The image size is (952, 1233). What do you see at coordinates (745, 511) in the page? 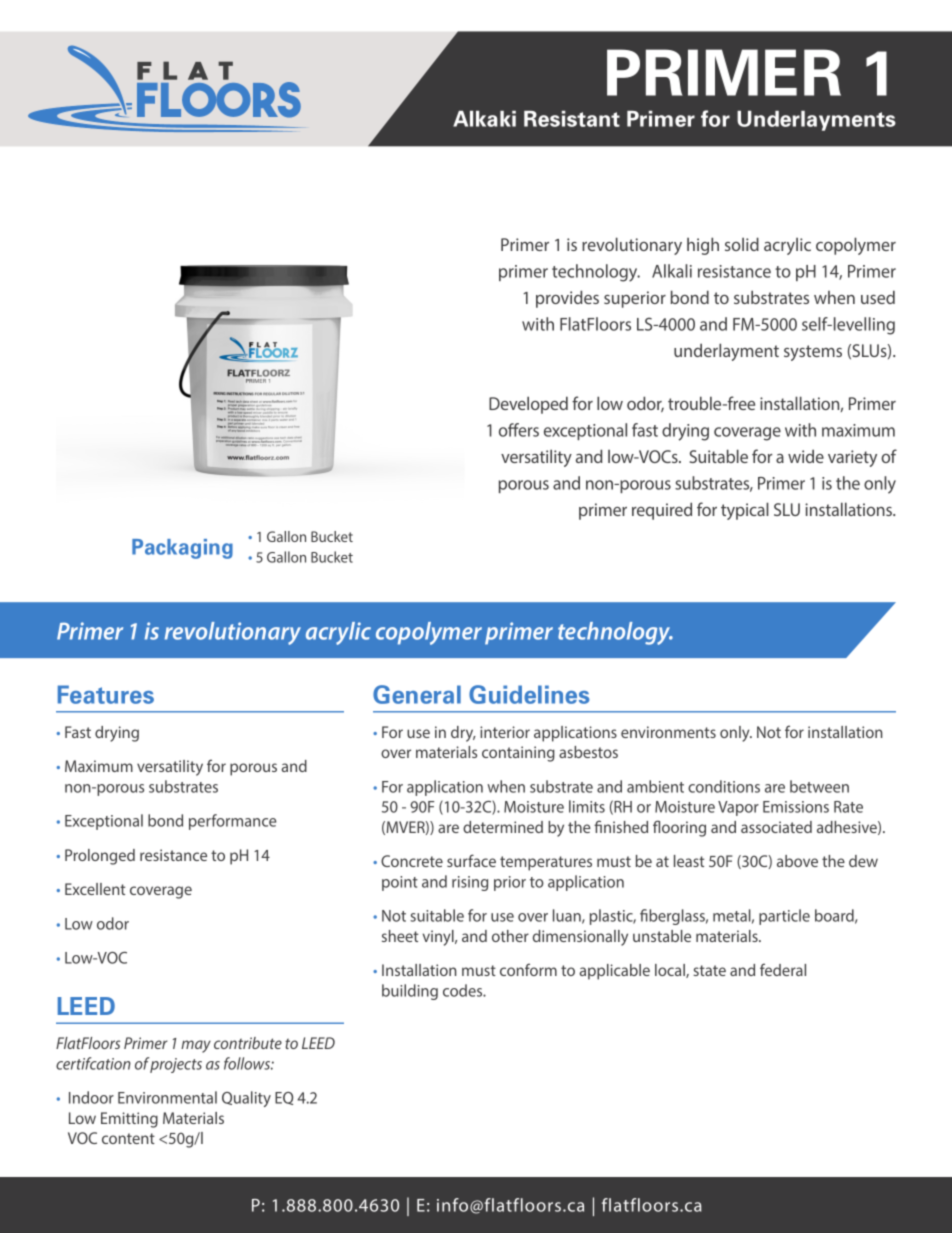
I see `typical` at bounding box center [745, 511].
